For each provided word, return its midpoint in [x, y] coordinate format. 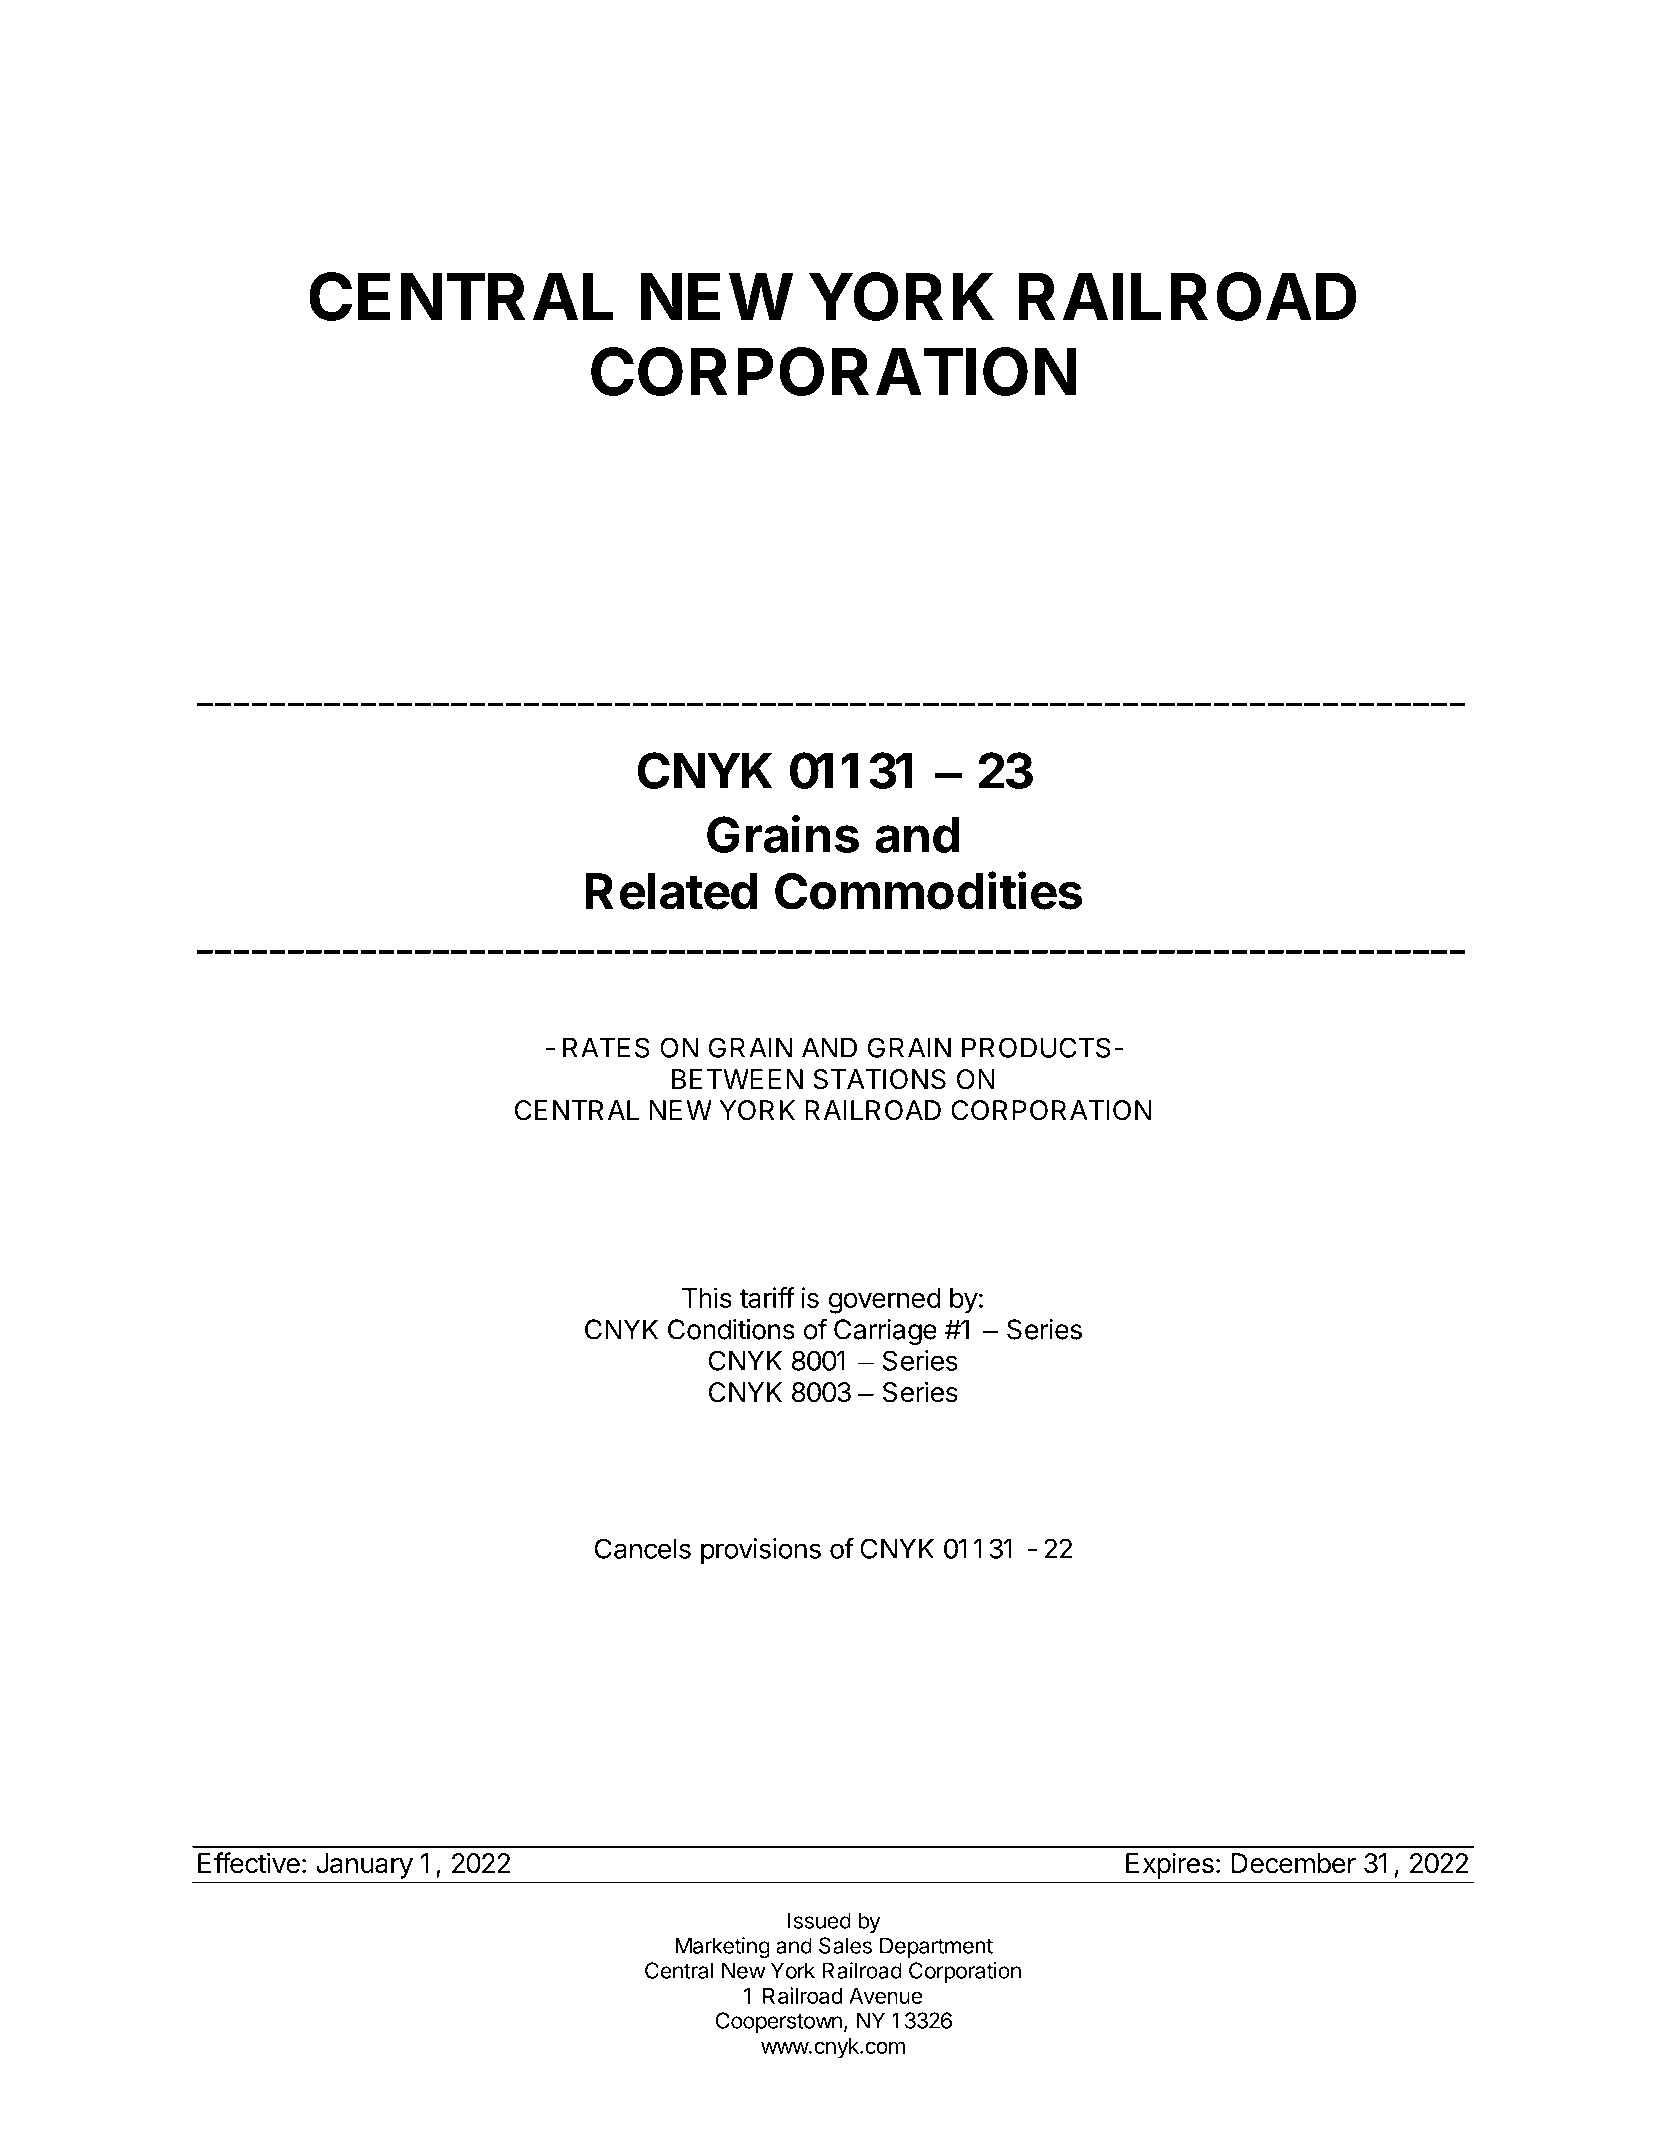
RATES [606, 1047]
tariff [767, 1297]
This [707, 1297]
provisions [761, 1551]
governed [885, 1301]
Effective [249, 1863]
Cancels [643, 1548]
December [1294, 1863]
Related [671, 891]
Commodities [928, 890]
